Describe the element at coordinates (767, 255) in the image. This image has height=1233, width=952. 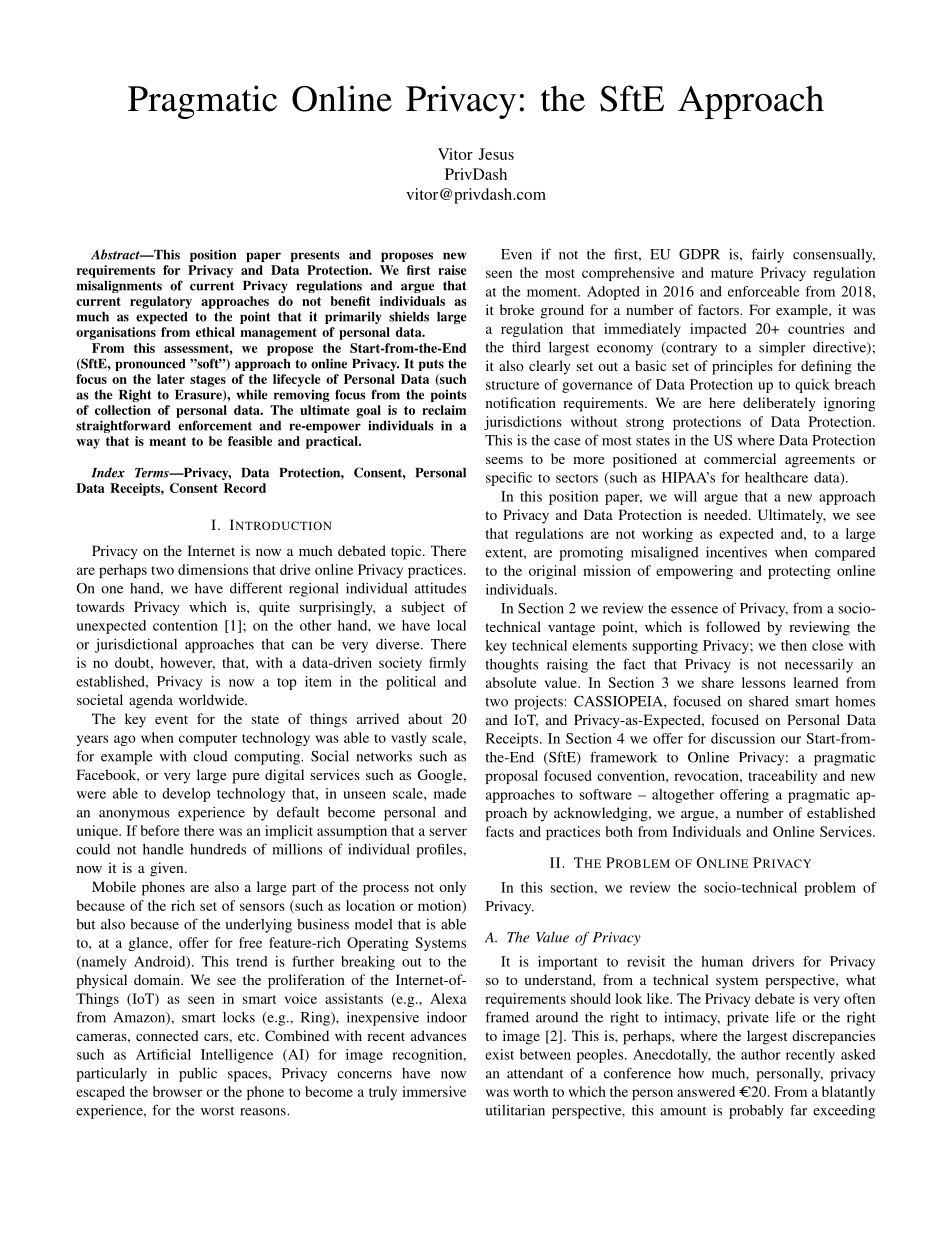
I see `fairly` at that location.
